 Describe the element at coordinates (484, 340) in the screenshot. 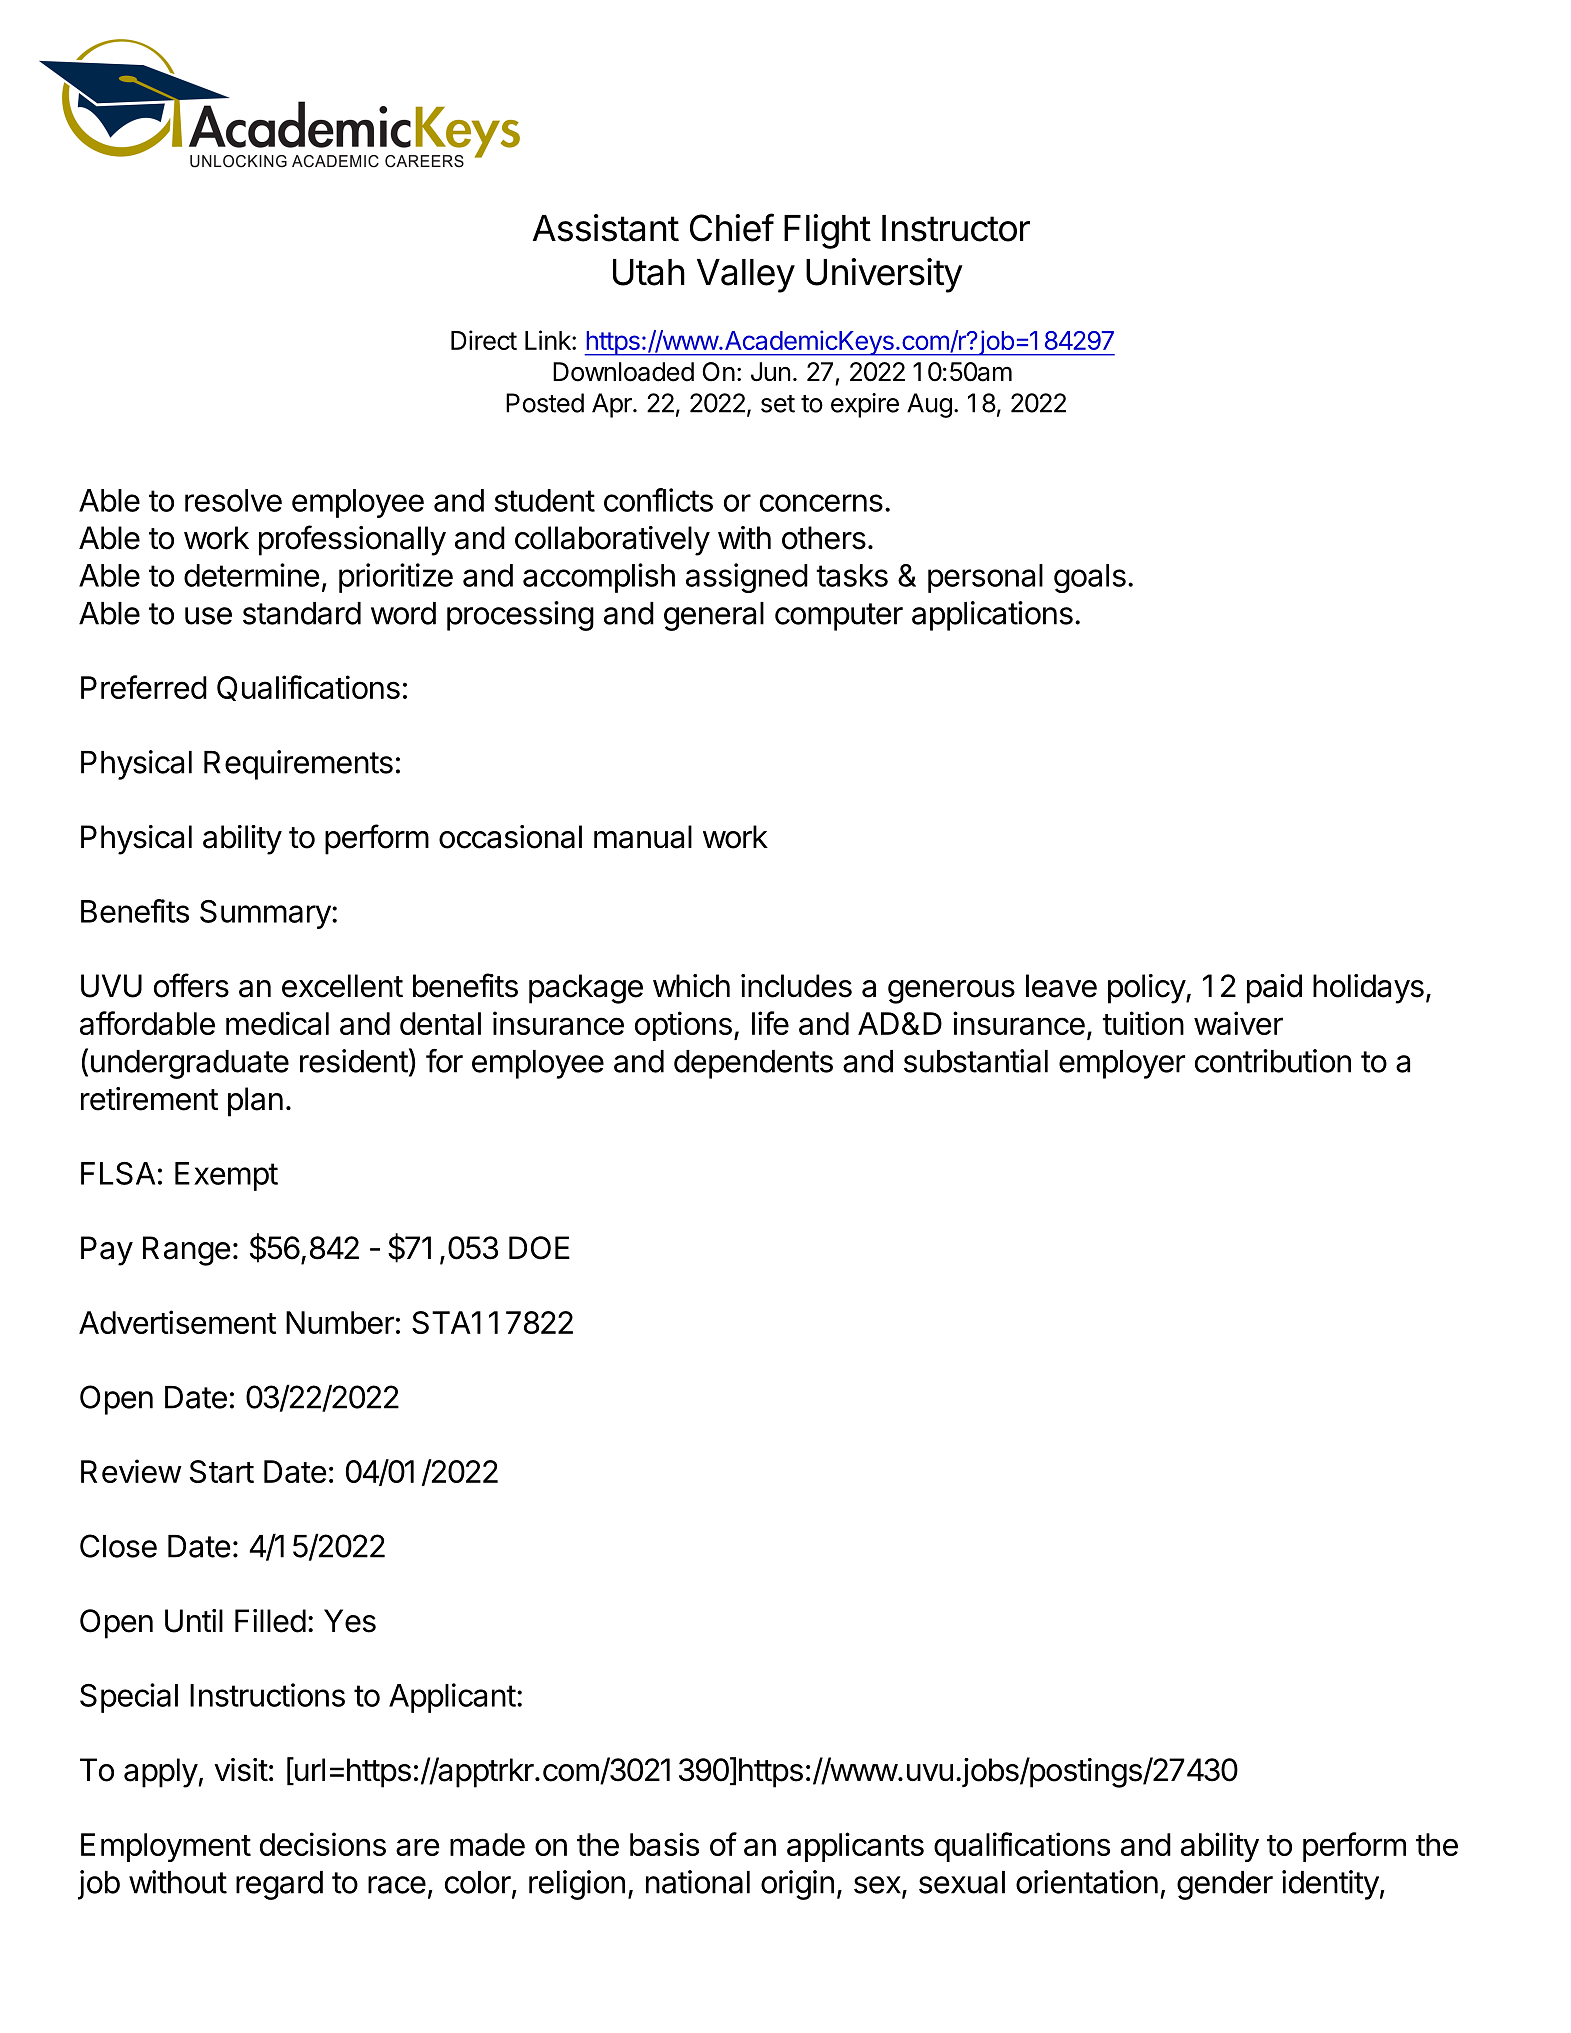

I see `Direct` at that location.
